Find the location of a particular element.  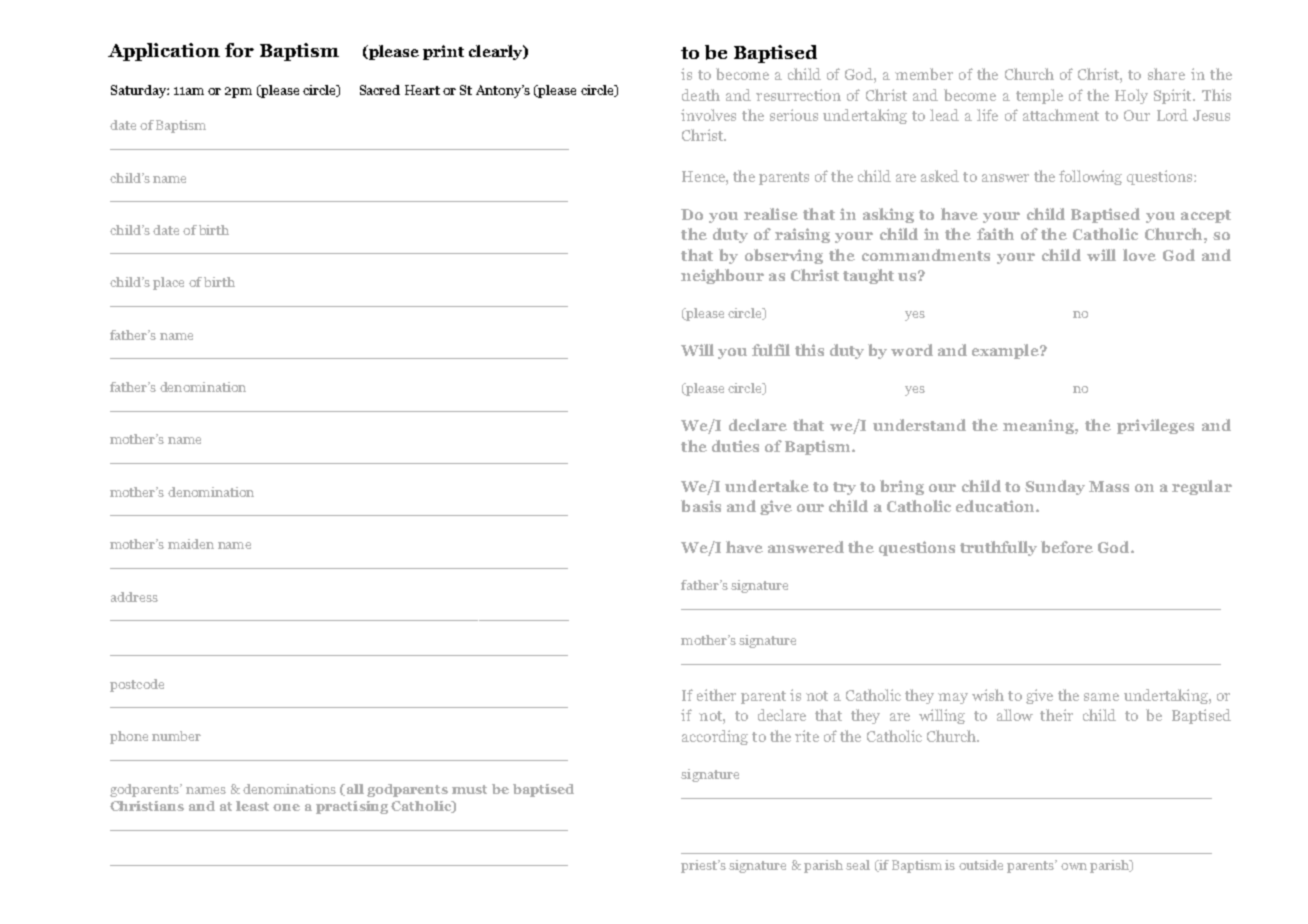

postcode is located at coordinates (137, 685).
